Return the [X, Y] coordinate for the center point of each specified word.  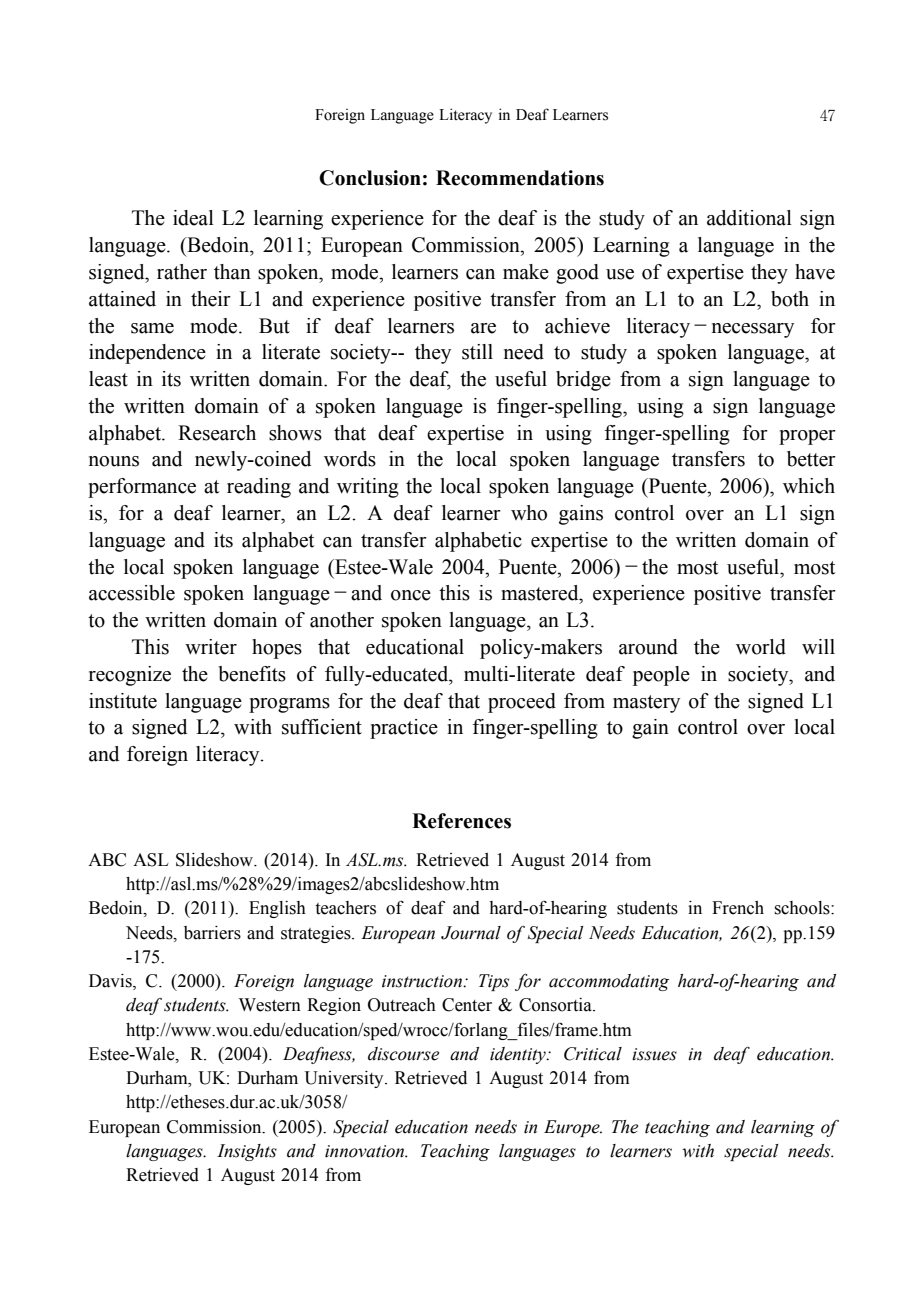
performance [142, 488]
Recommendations [520, 178]
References [461, 821]
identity [519, 1055]
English [277, 909]
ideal [193, 218]
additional [749, 218]
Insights [247, 1152]
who [529, 513]
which [809, 486]
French [738, 908]
